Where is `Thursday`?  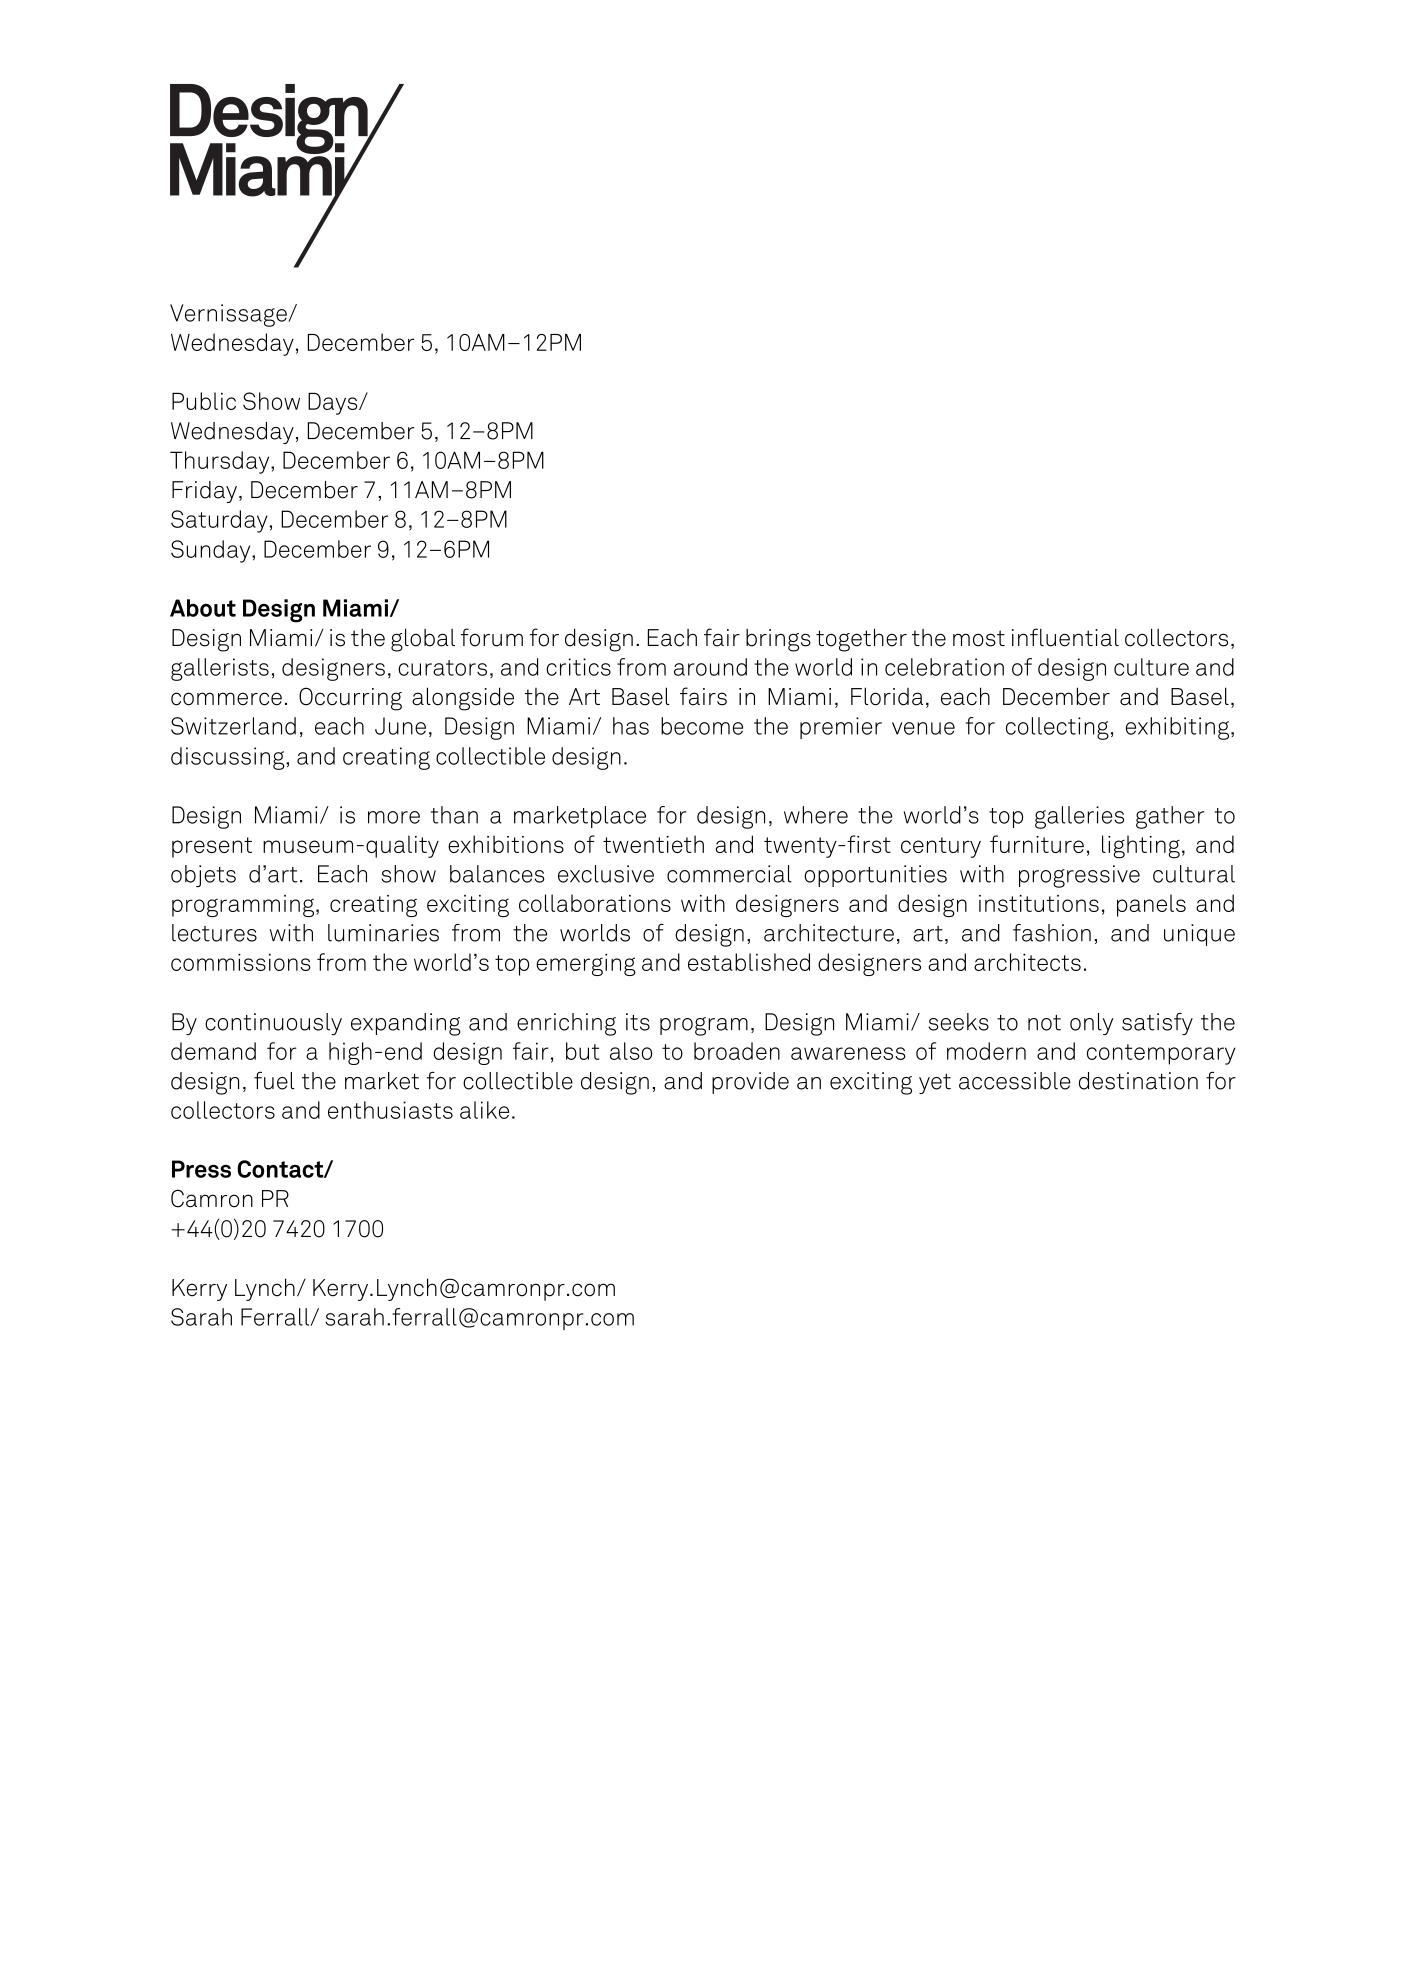 Thursday is located at coordinates (221, 462).
